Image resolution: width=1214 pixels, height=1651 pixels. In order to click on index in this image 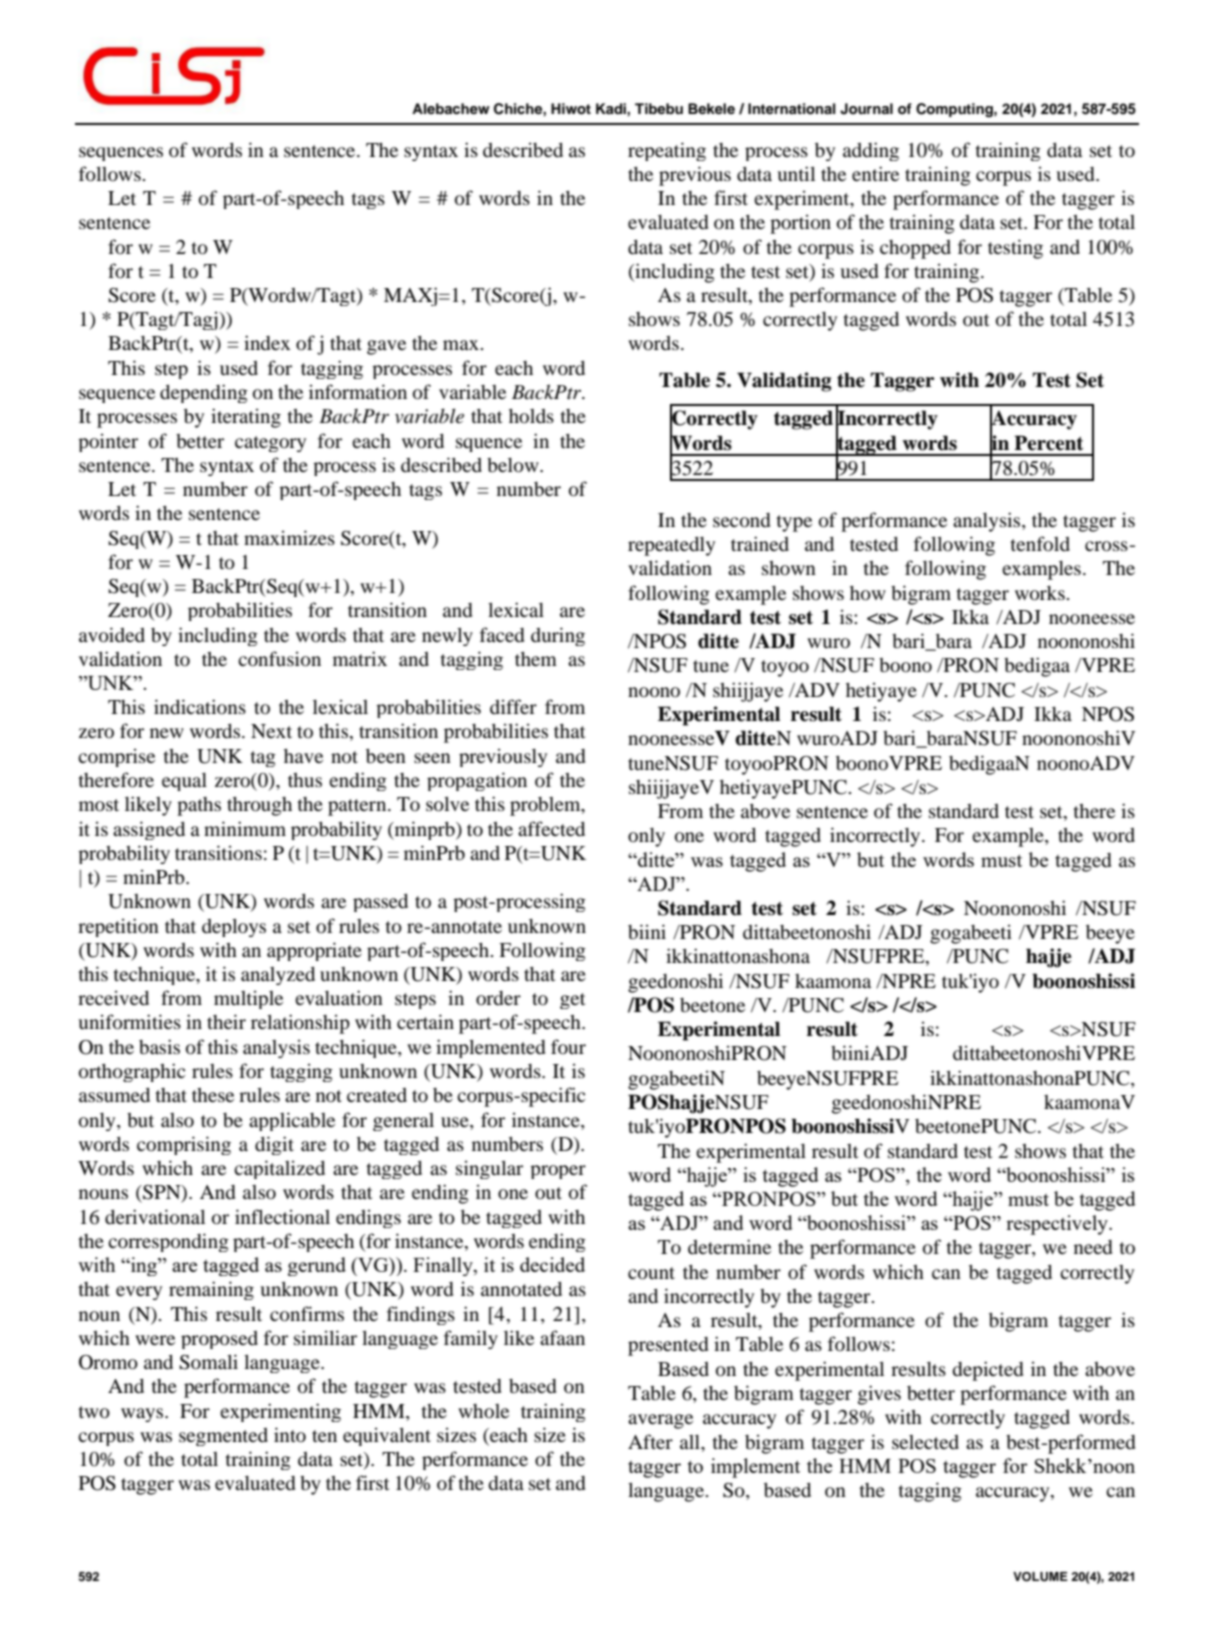, I will do `click(267, 342)`.
